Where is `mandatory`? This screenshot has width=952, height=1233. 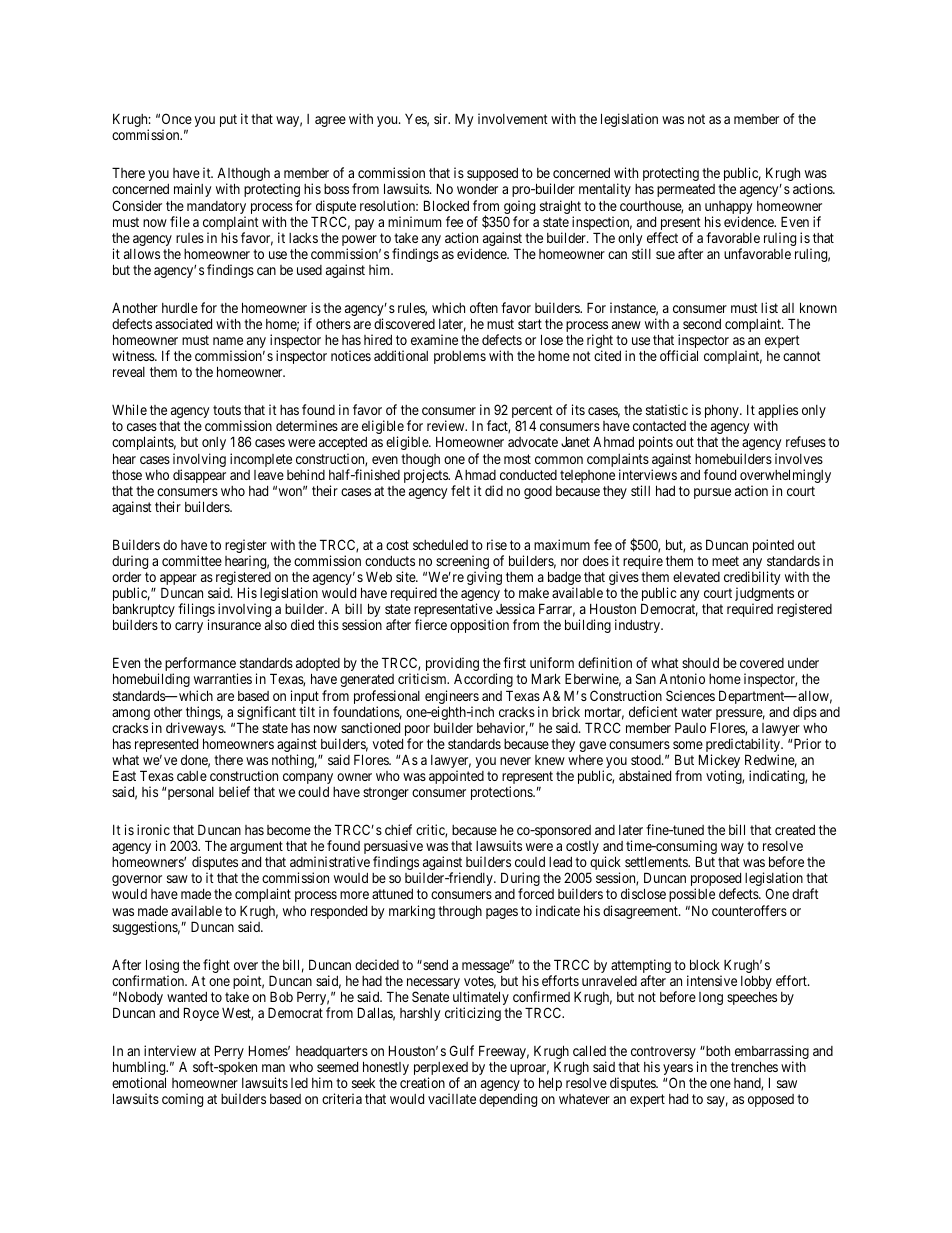
mandatory is located at coordinates (216, 209).
